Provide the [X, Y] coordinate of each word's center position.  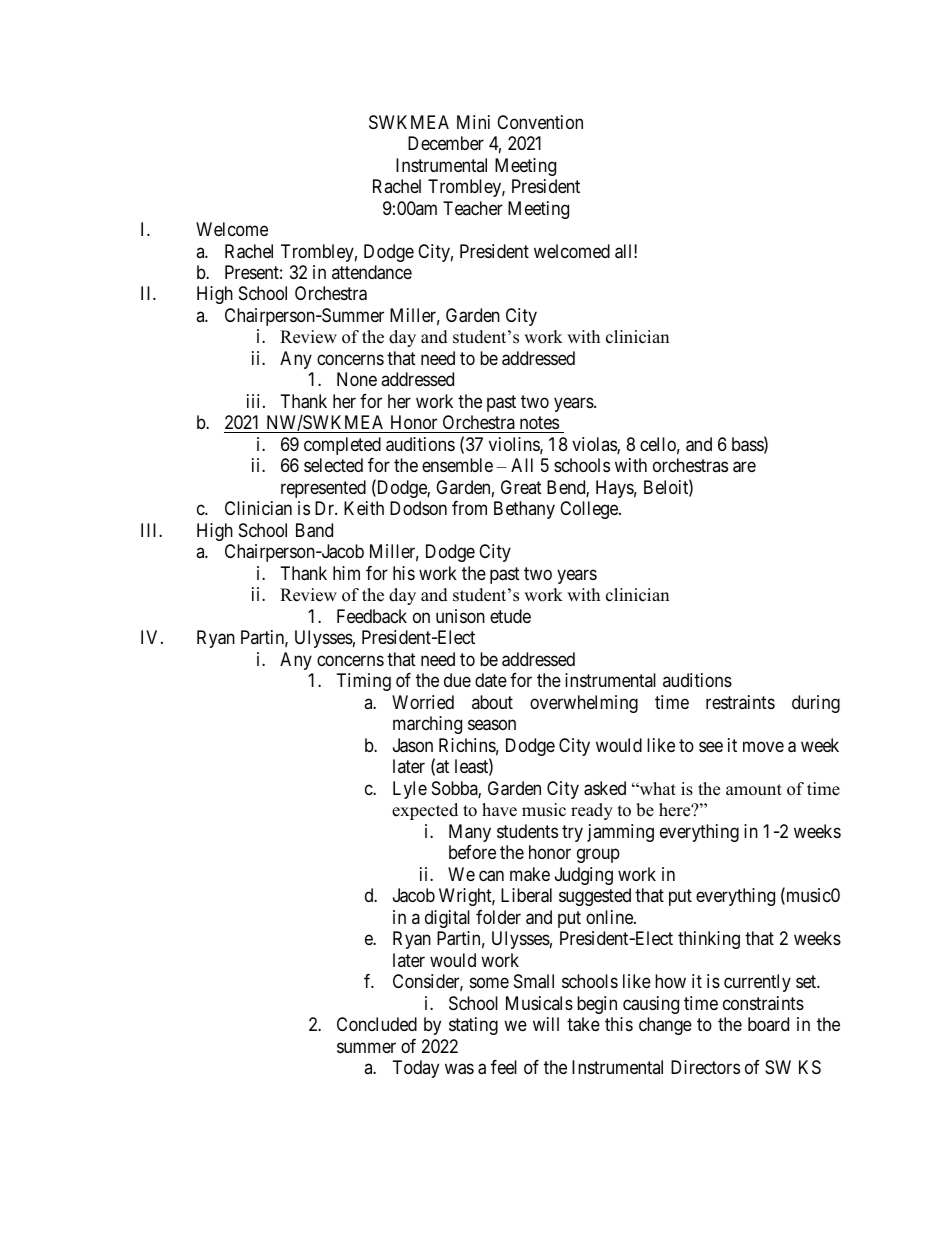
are [744, 467]
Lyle [410, 790]
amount [754, 790]
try [572, 833]
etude [510, 616]
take [583, 1024]
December [446, 143]
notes [538, 425]
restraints [740, 702]
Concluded [377, 1024]
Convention [540, 122]
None [357, 379]
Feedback [372, 616]
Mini [473, 122]
